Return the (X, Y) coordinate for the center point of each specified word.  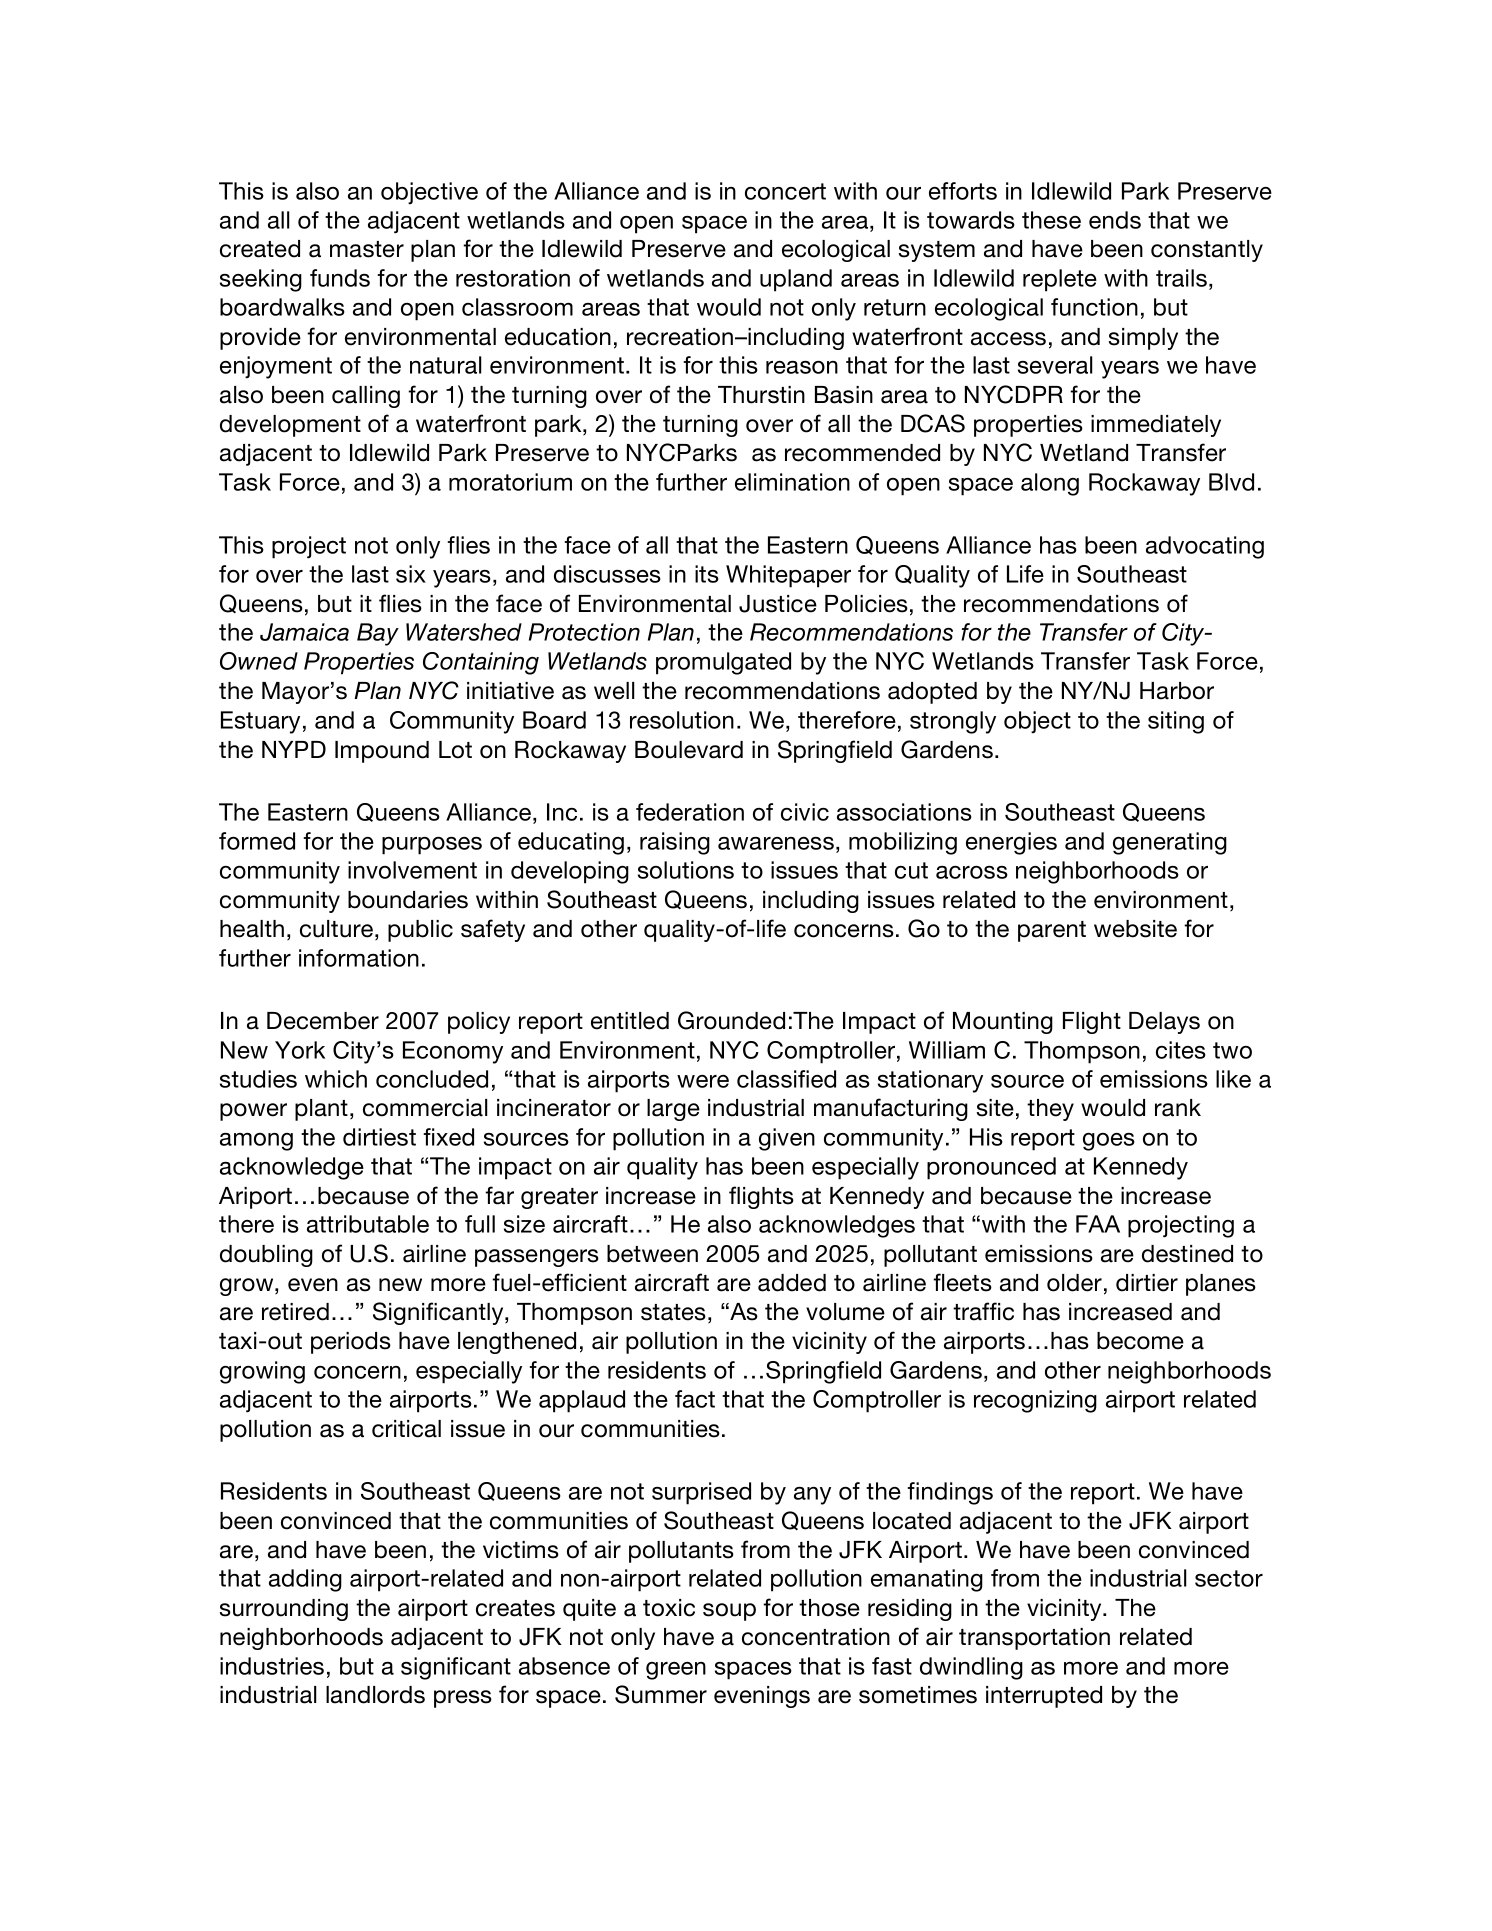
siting (1176, 722)
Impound (382, 752)
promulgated (723, 663)
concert (785, 191)
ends (1115, 220)
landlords (375, 1695)
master (367, 249)
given (787, 1139)
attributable (368, 1224)
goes (1109, 1142)
